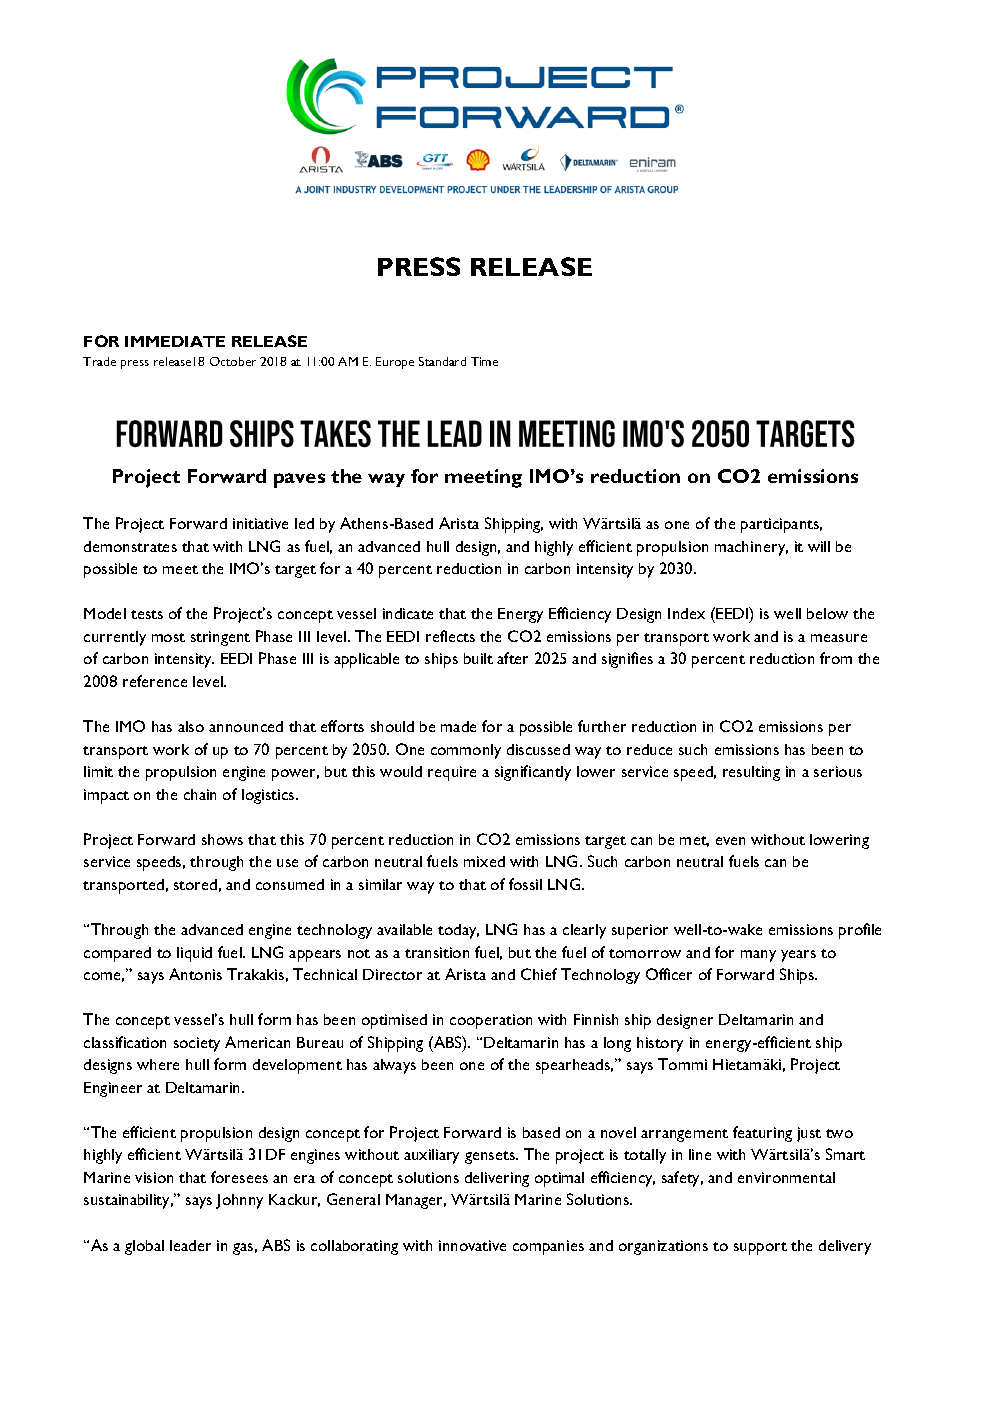  What do you see at coordinates (760, 1248) in the document?
I see `support` at bounding box center [760, 1248].
